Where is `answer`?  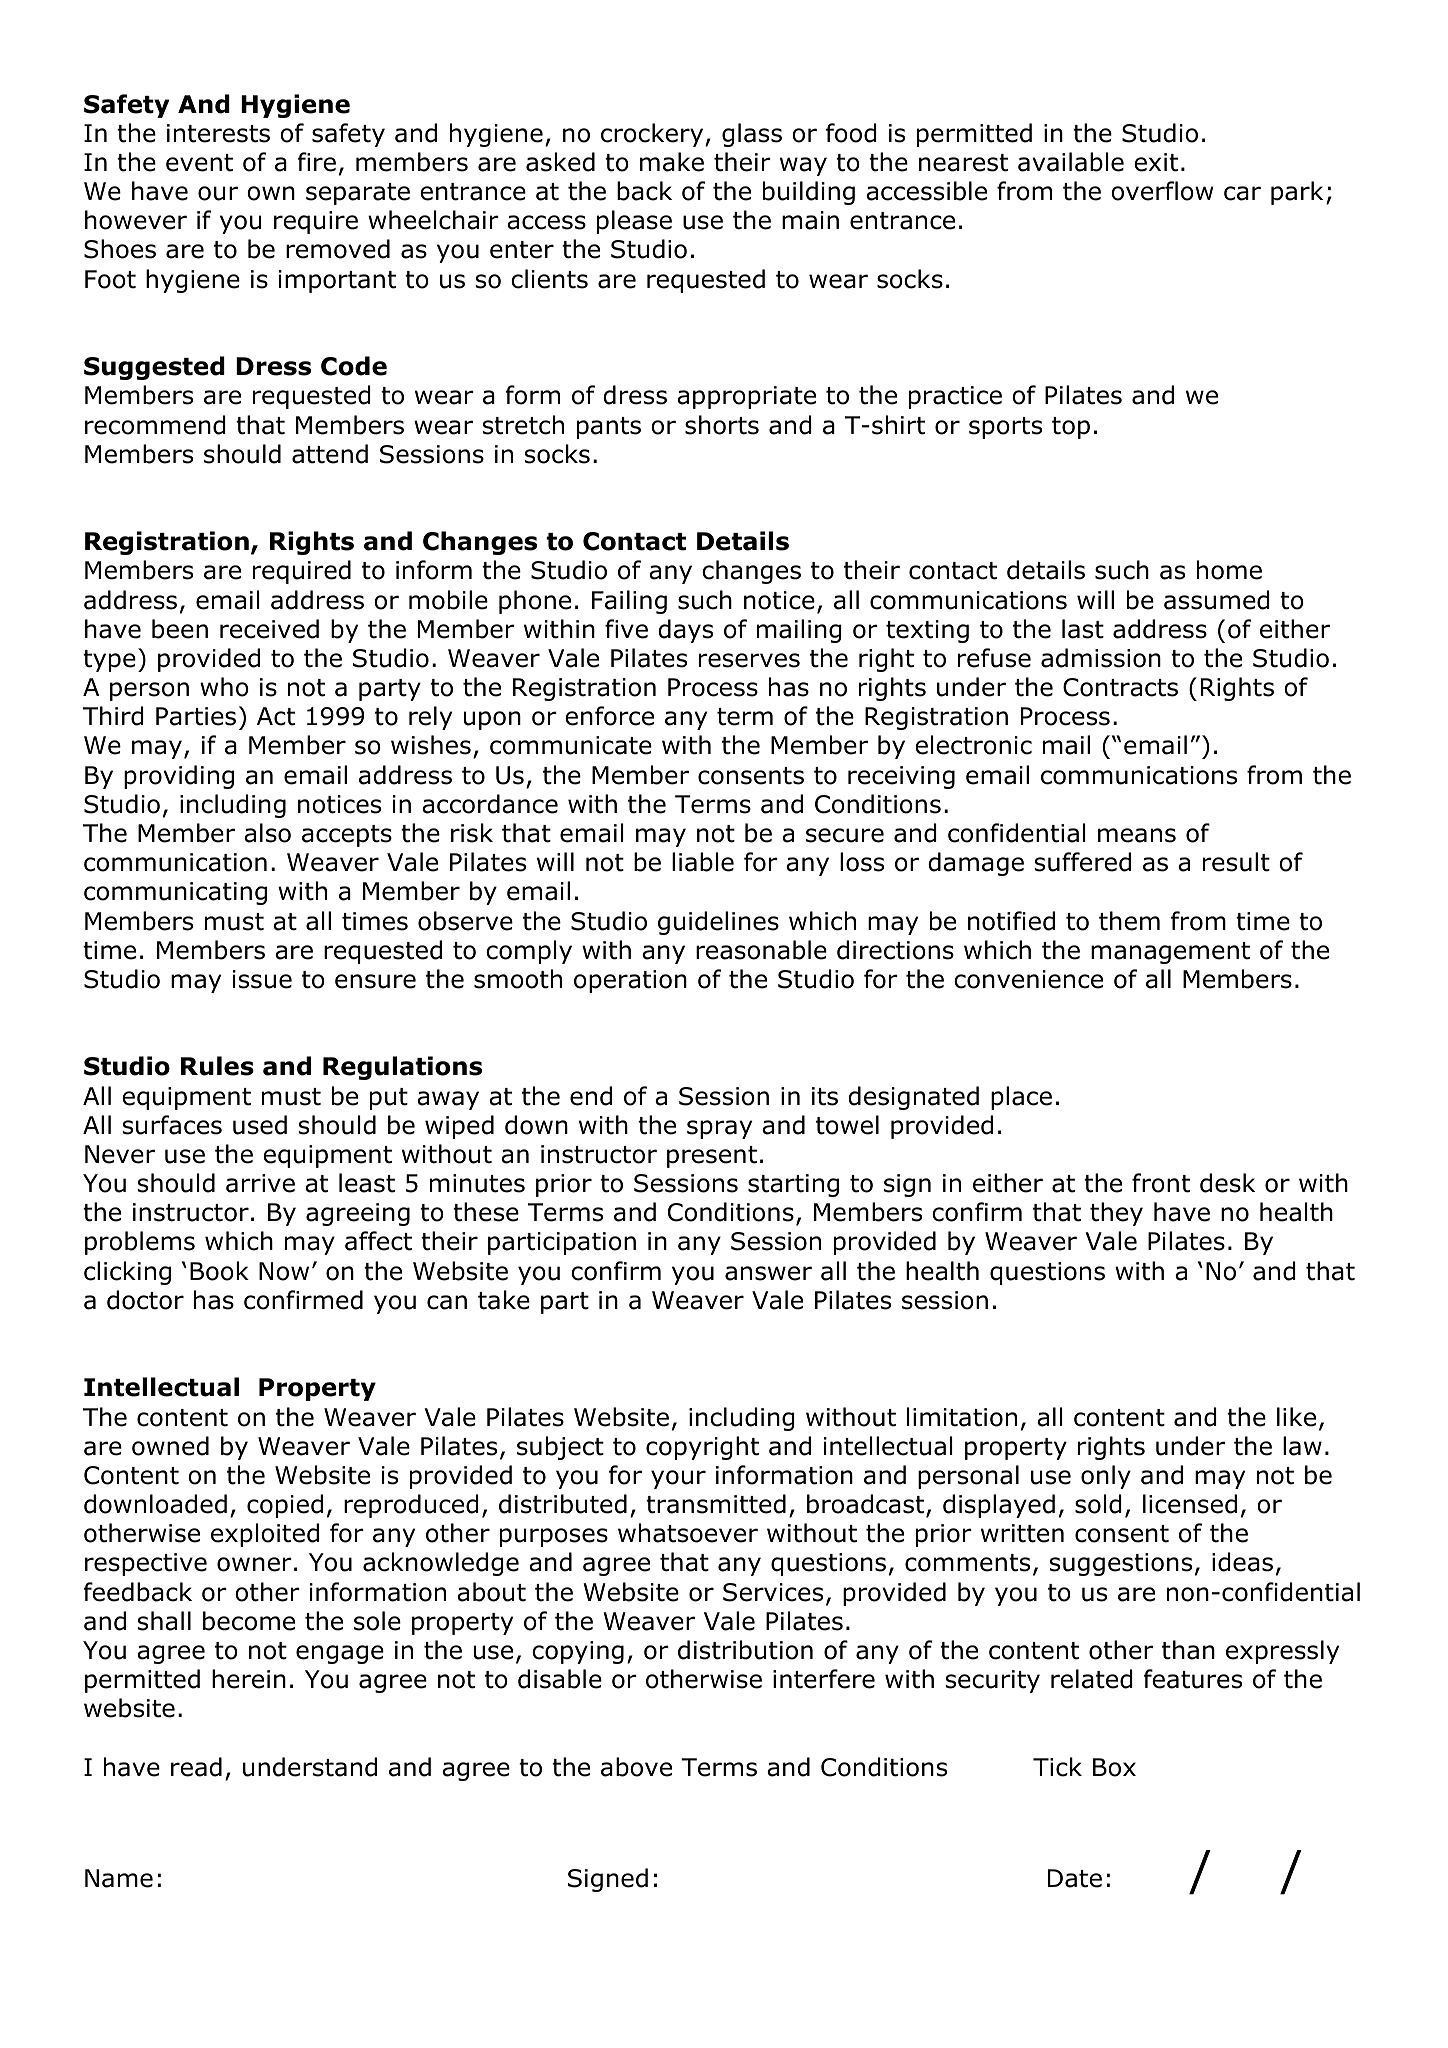 answer is located at coordinates (768, 1273).
